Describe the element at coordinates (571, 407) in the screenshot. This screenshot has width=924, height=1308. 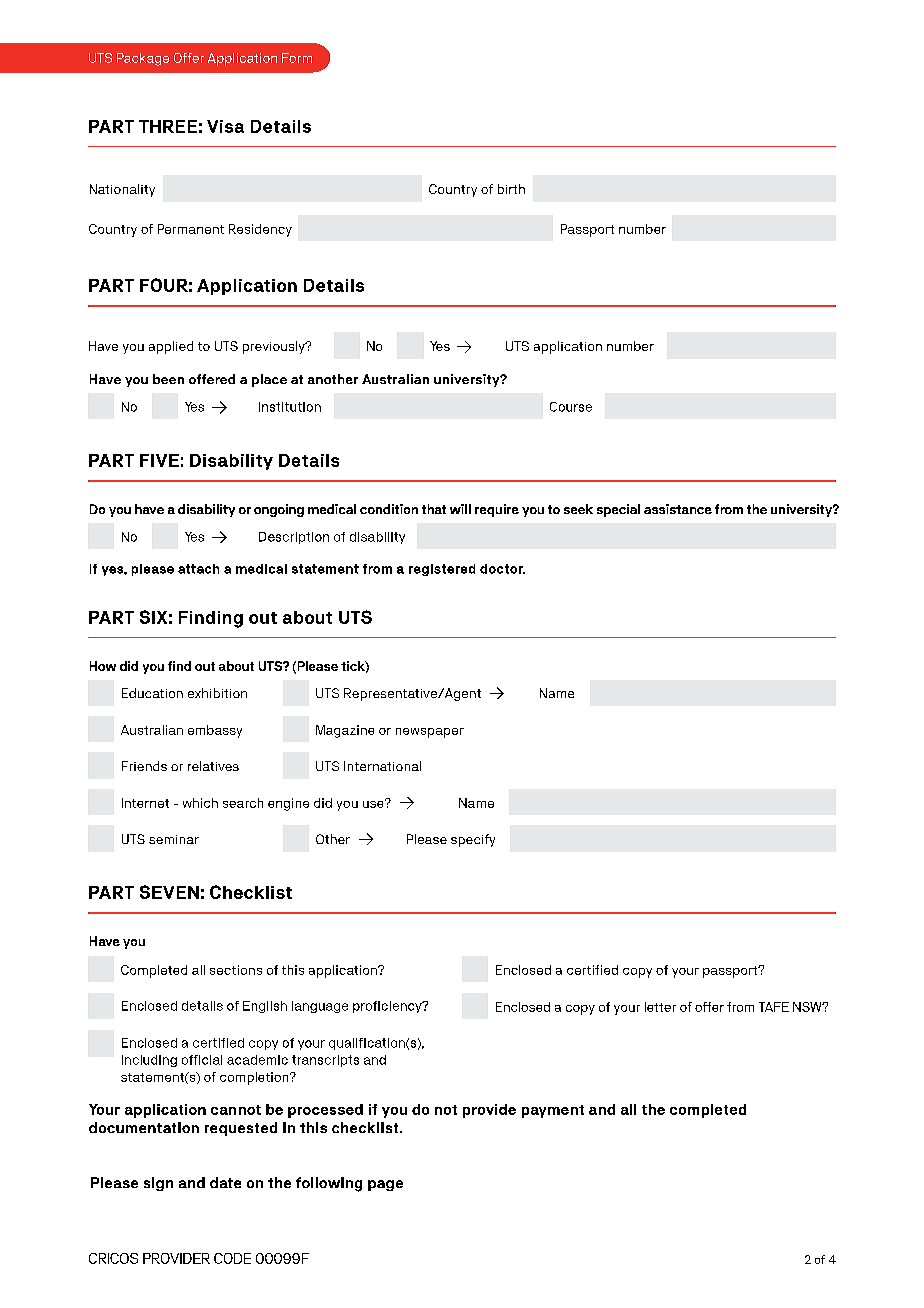
I see `Course` at that location.
